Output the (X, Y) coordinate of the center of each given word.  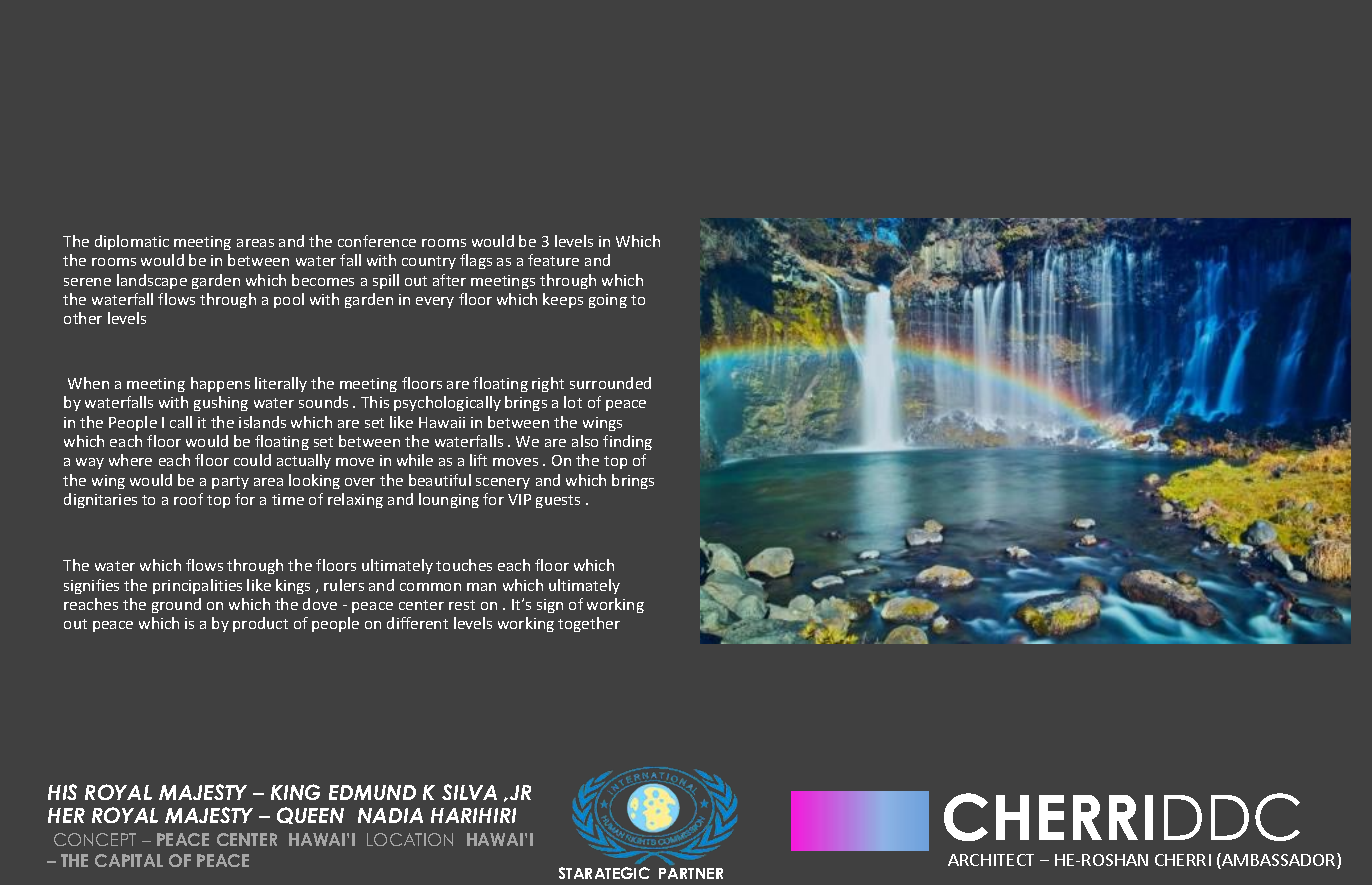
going (608, 301)
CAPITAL (129, 860)
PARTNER (691, 873)
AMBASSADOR (1279, 861)
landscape (152, 281)
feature (553, 260)
